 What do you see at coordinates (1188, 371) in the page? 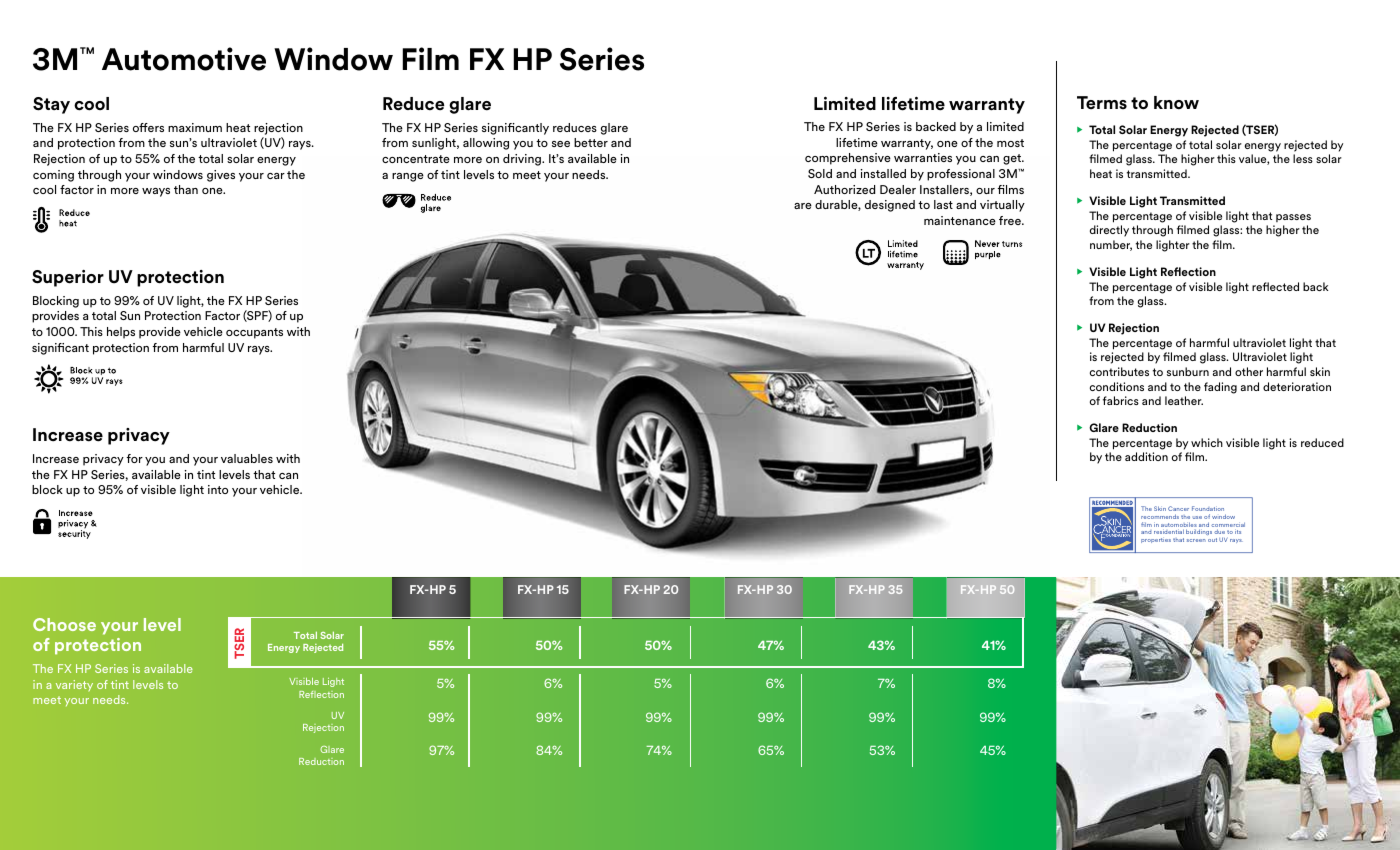
I see `sunburn` at bounding box center [1188, 371].
